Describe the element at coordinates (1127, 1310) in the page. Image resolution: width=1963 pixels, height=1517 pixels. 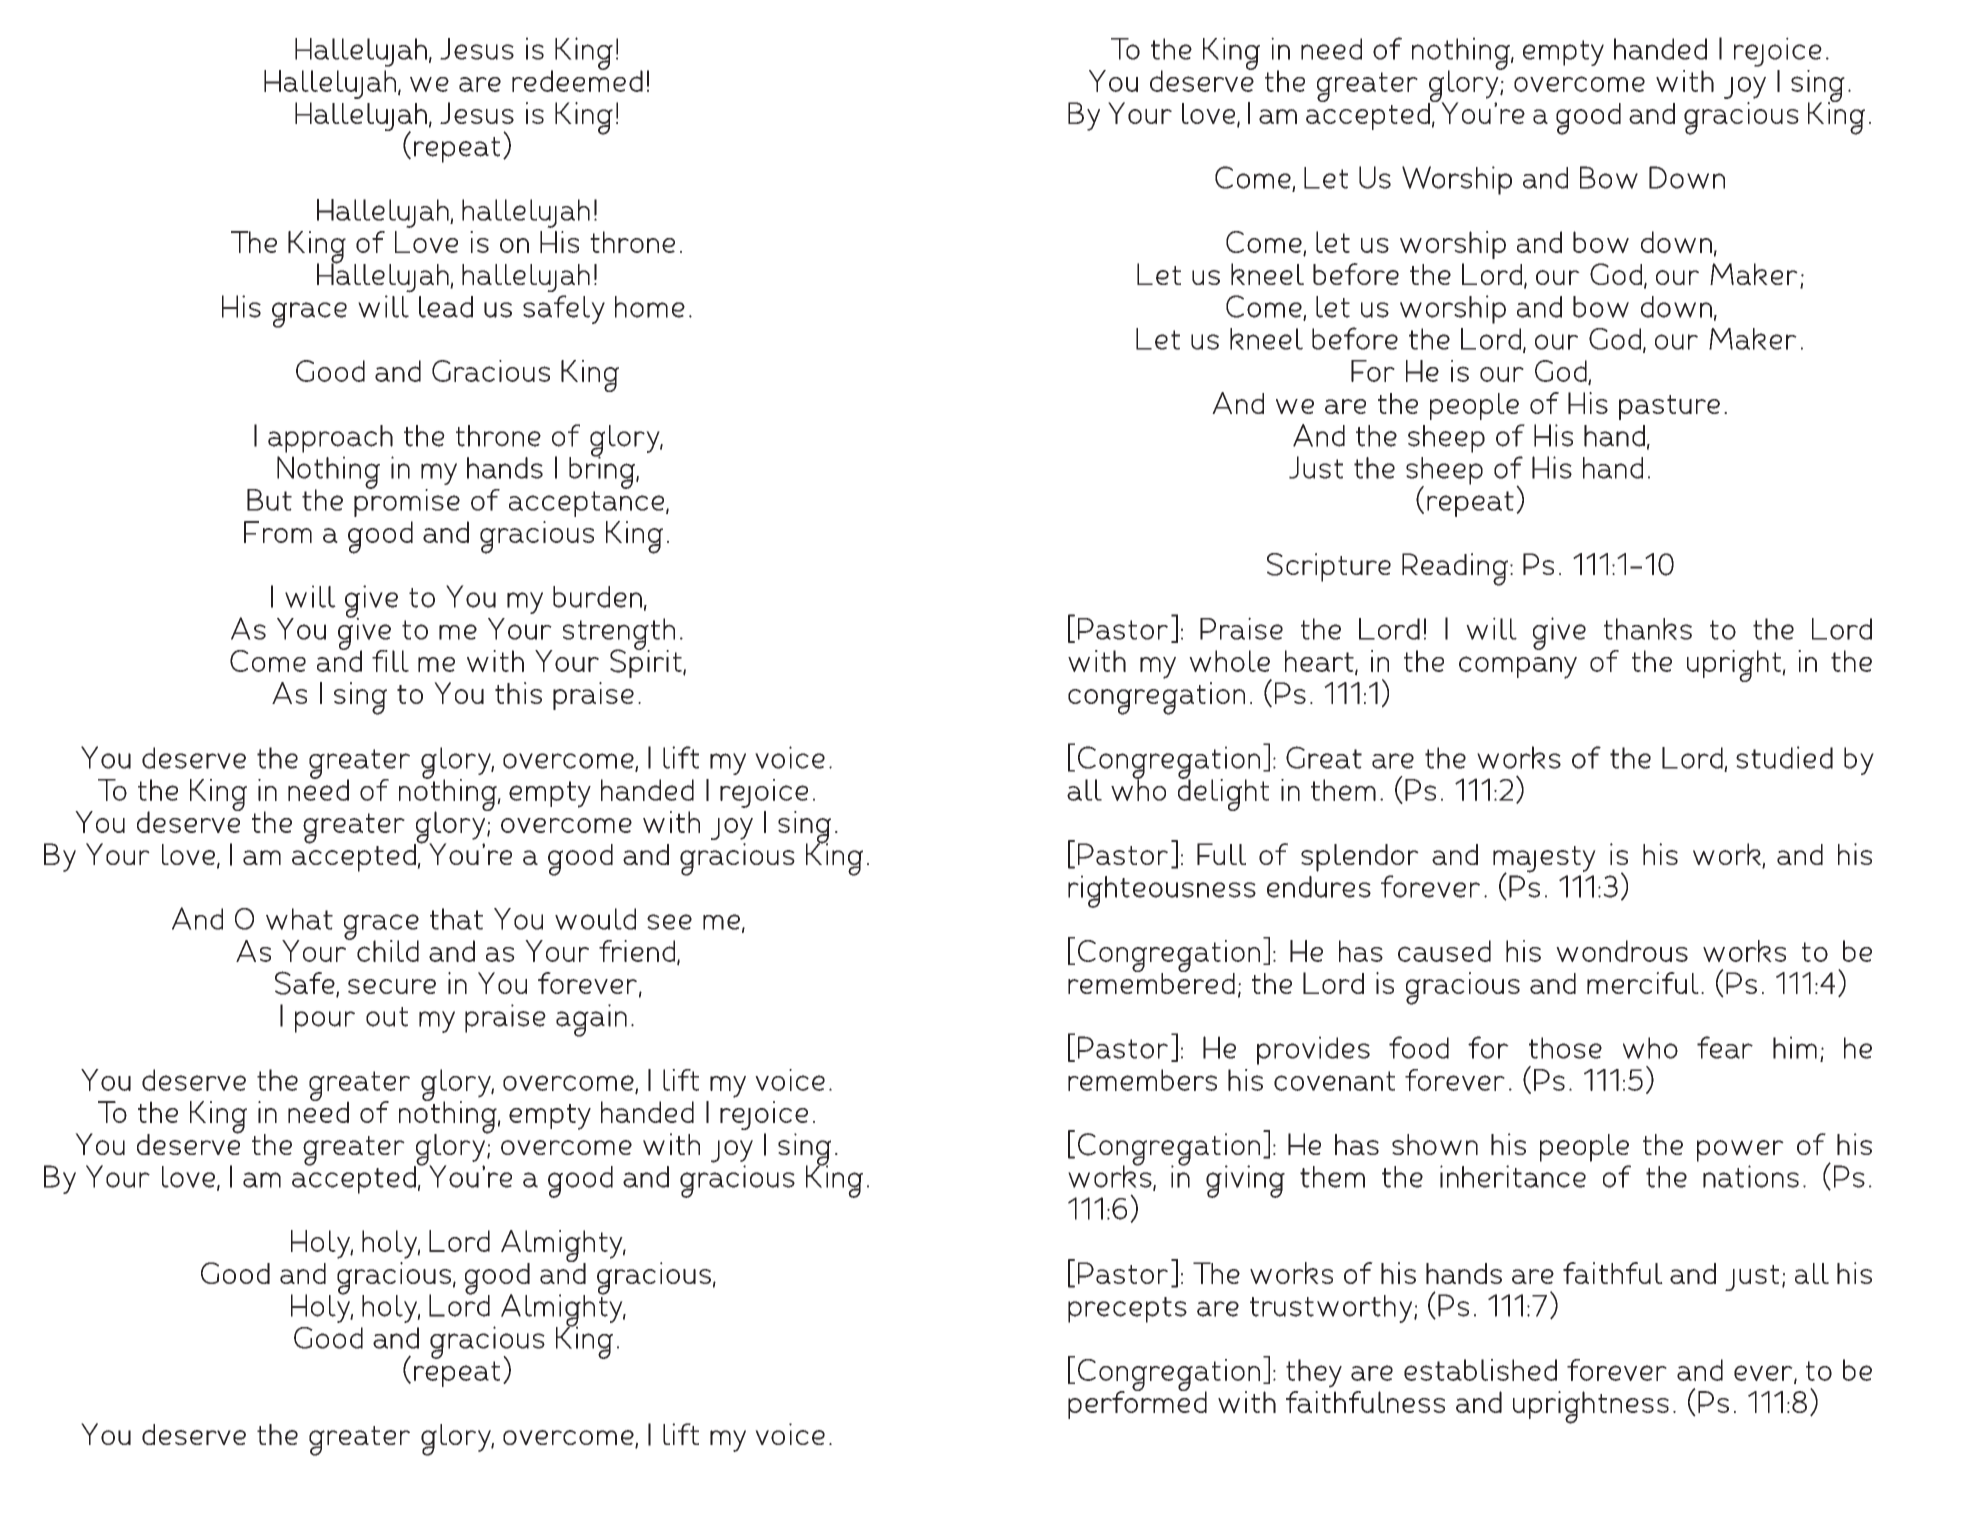
I see `precepts` at that location.
